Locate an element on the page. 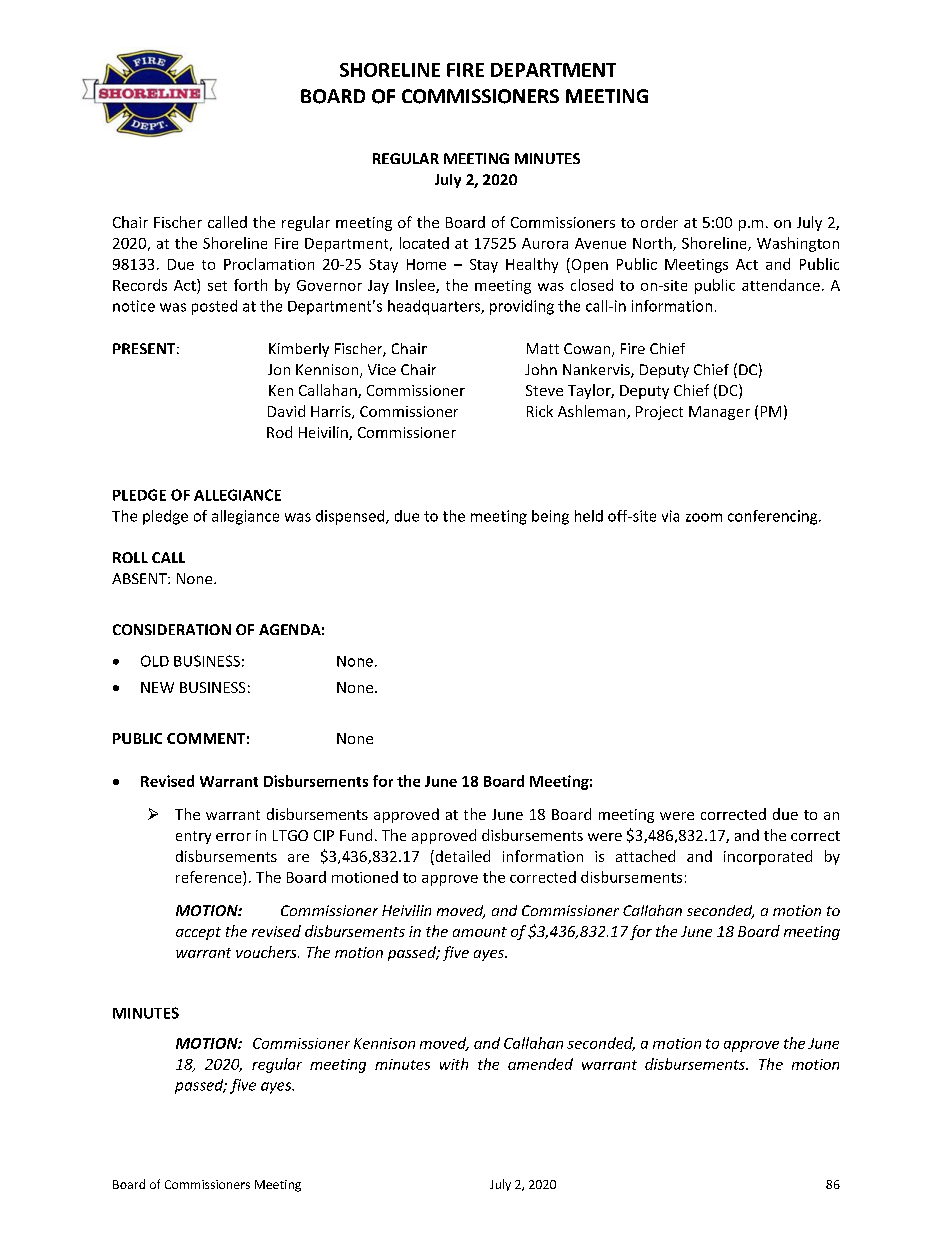  located is located at coordinates (424, 243).
